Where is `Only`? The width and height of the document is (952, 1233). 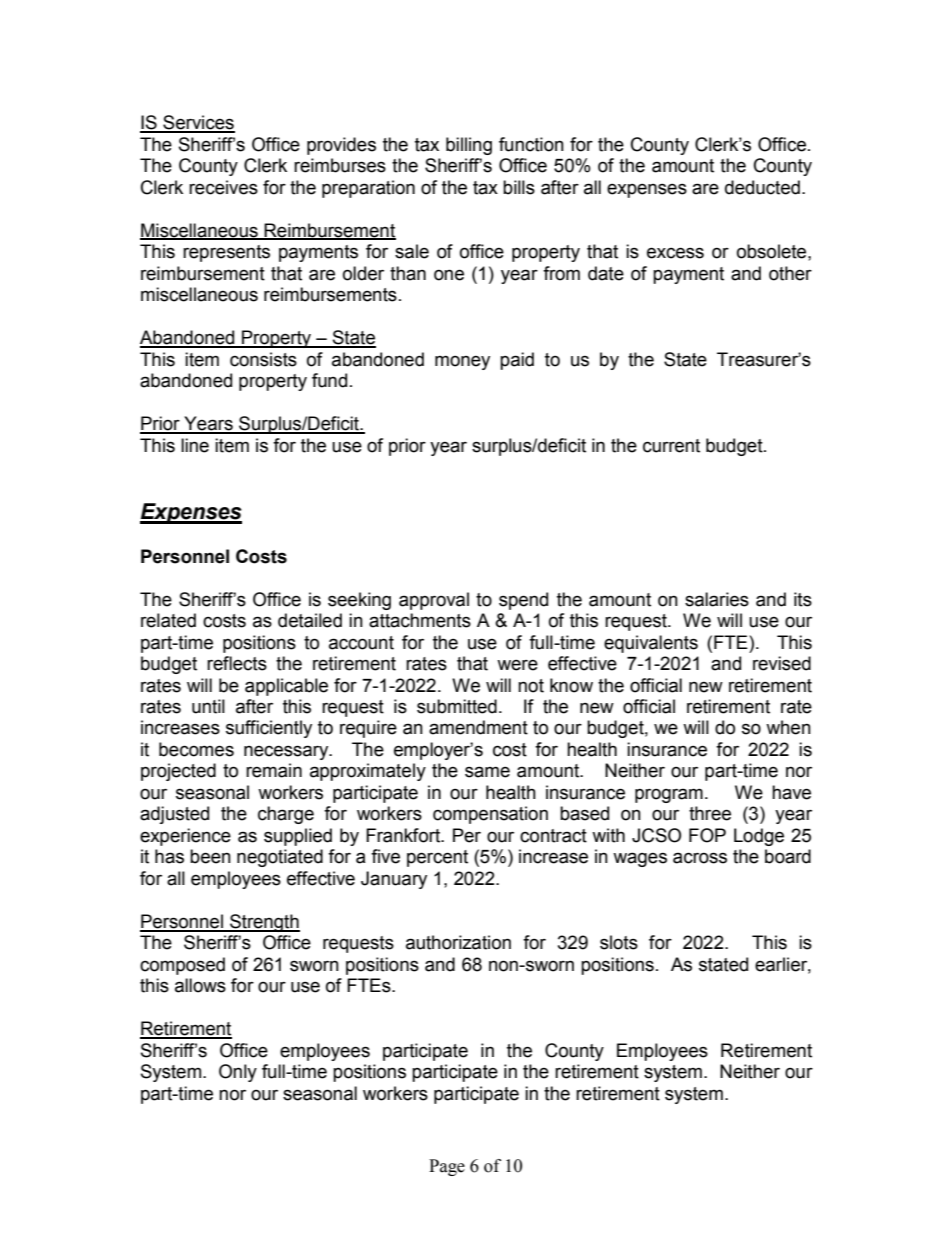
Only is located at coordinates (238, 1073).
